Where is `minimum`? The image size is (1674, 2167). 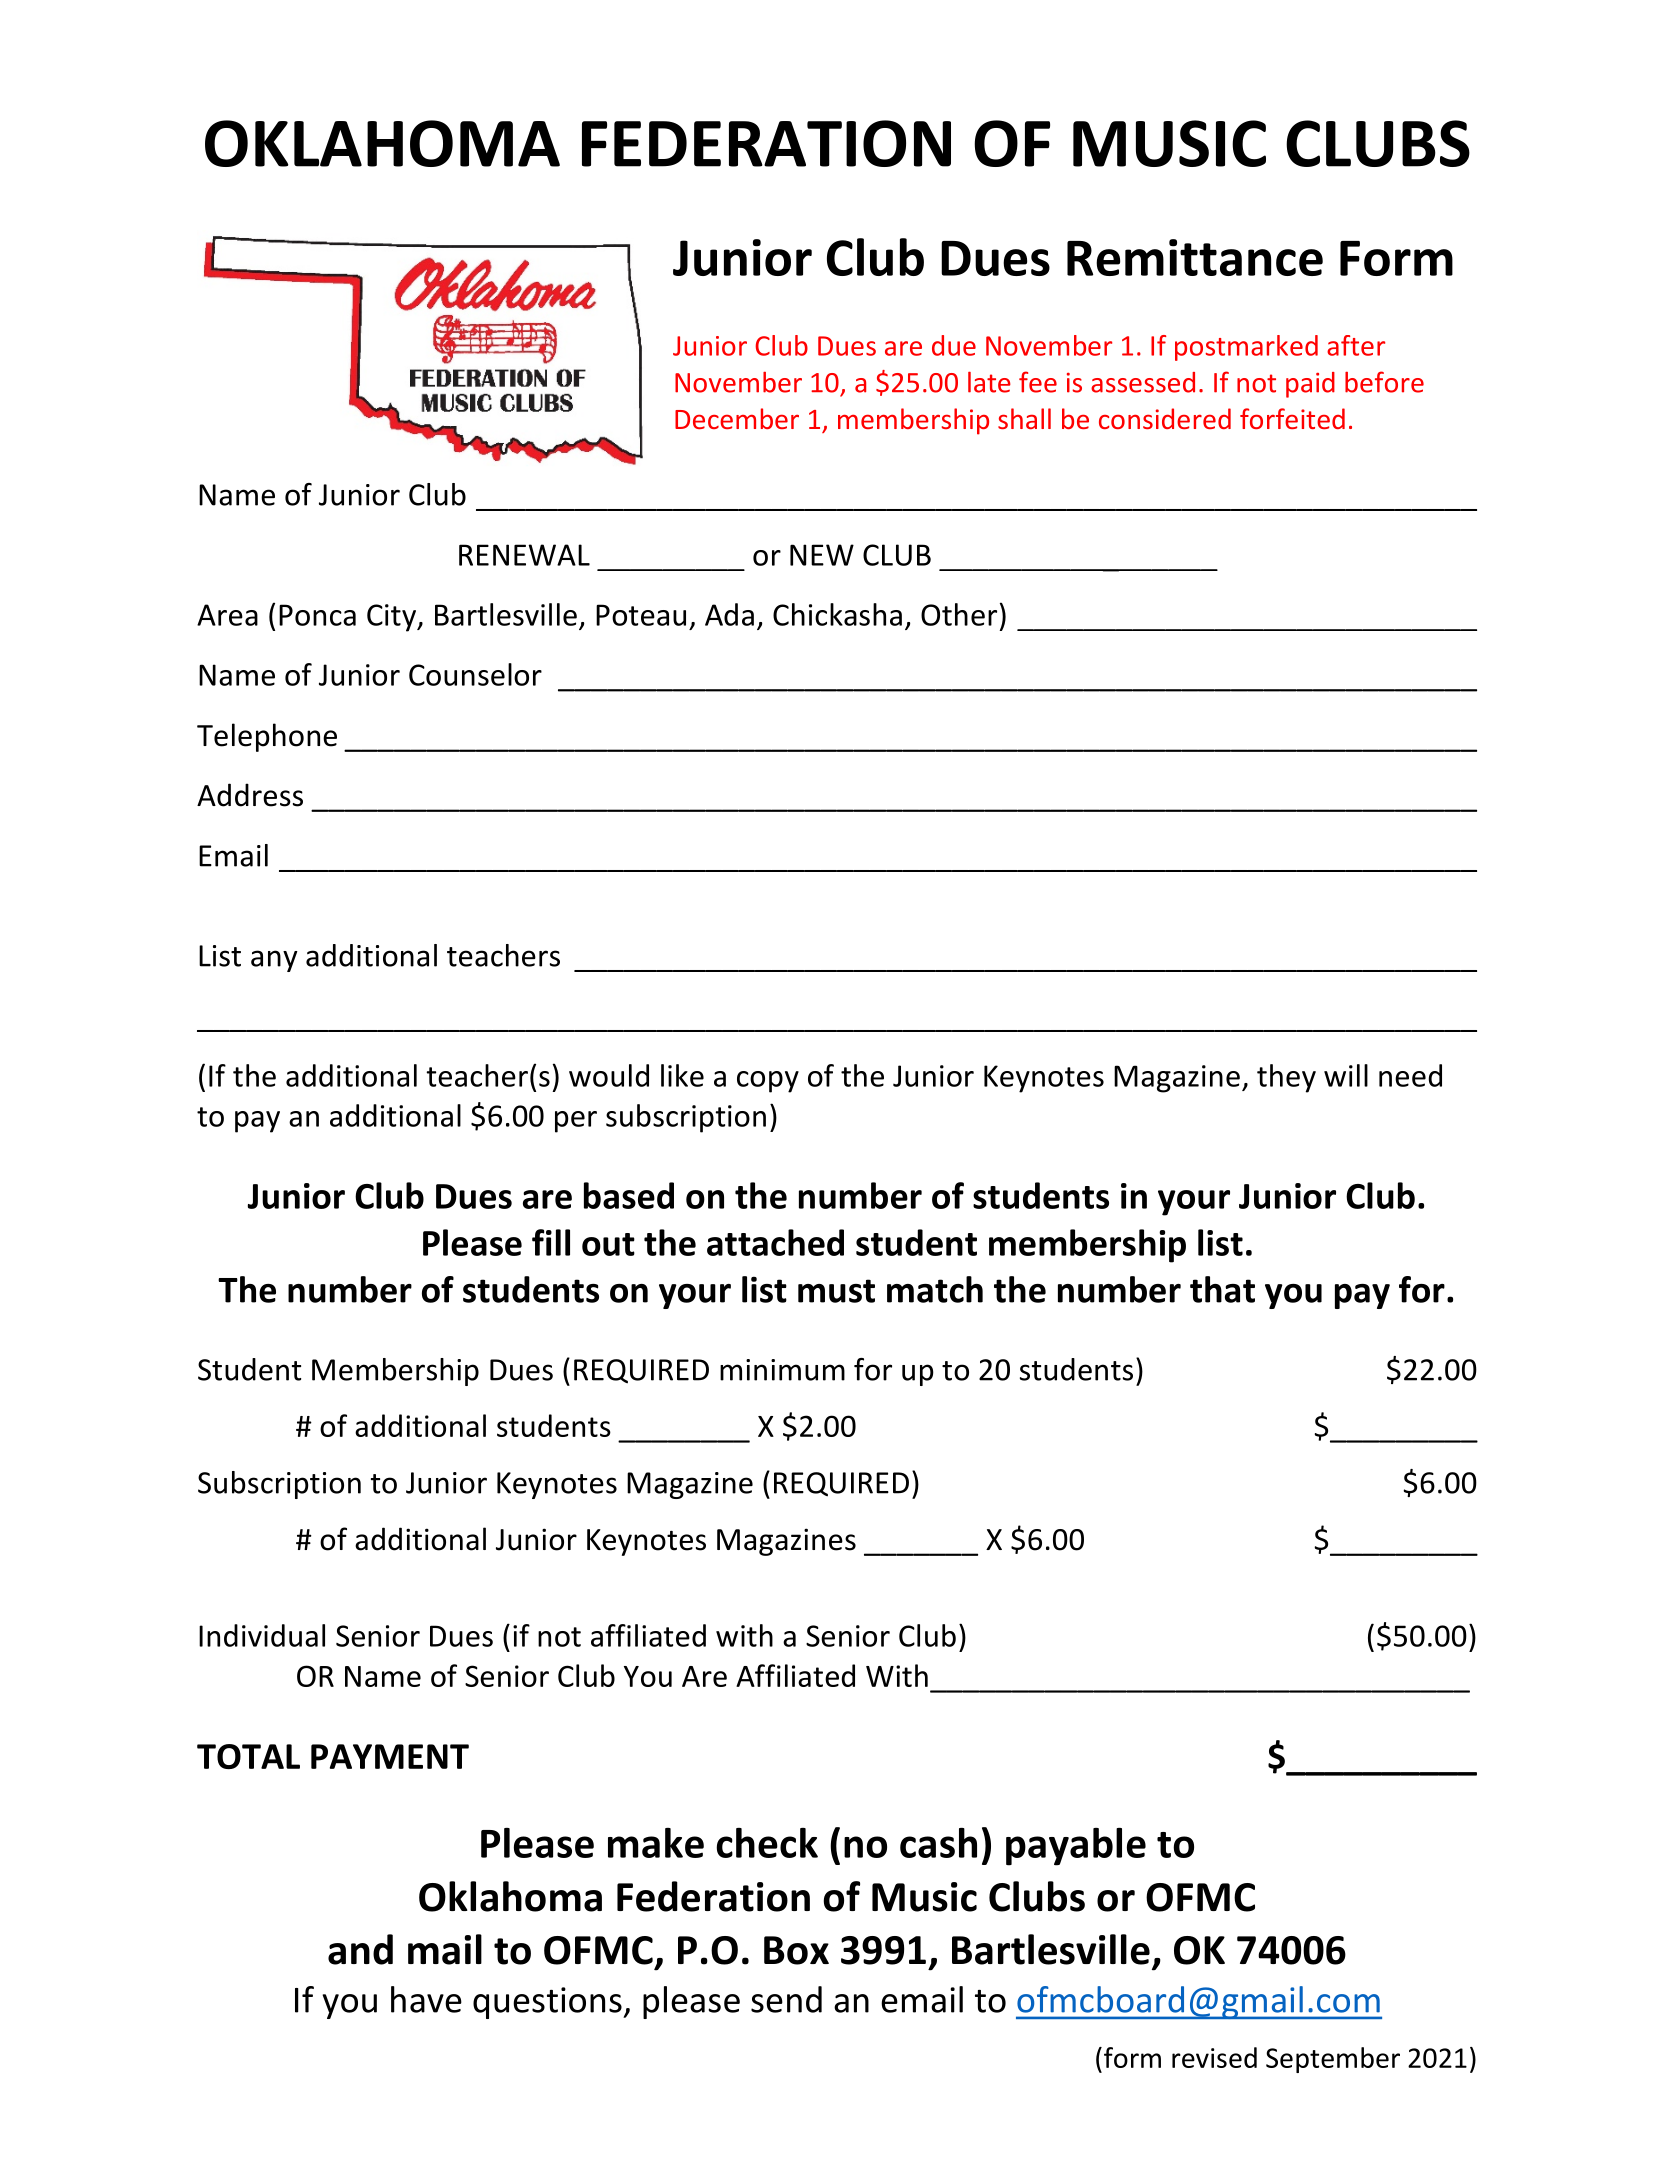
minimum is located at coordinates (782, 1370).
